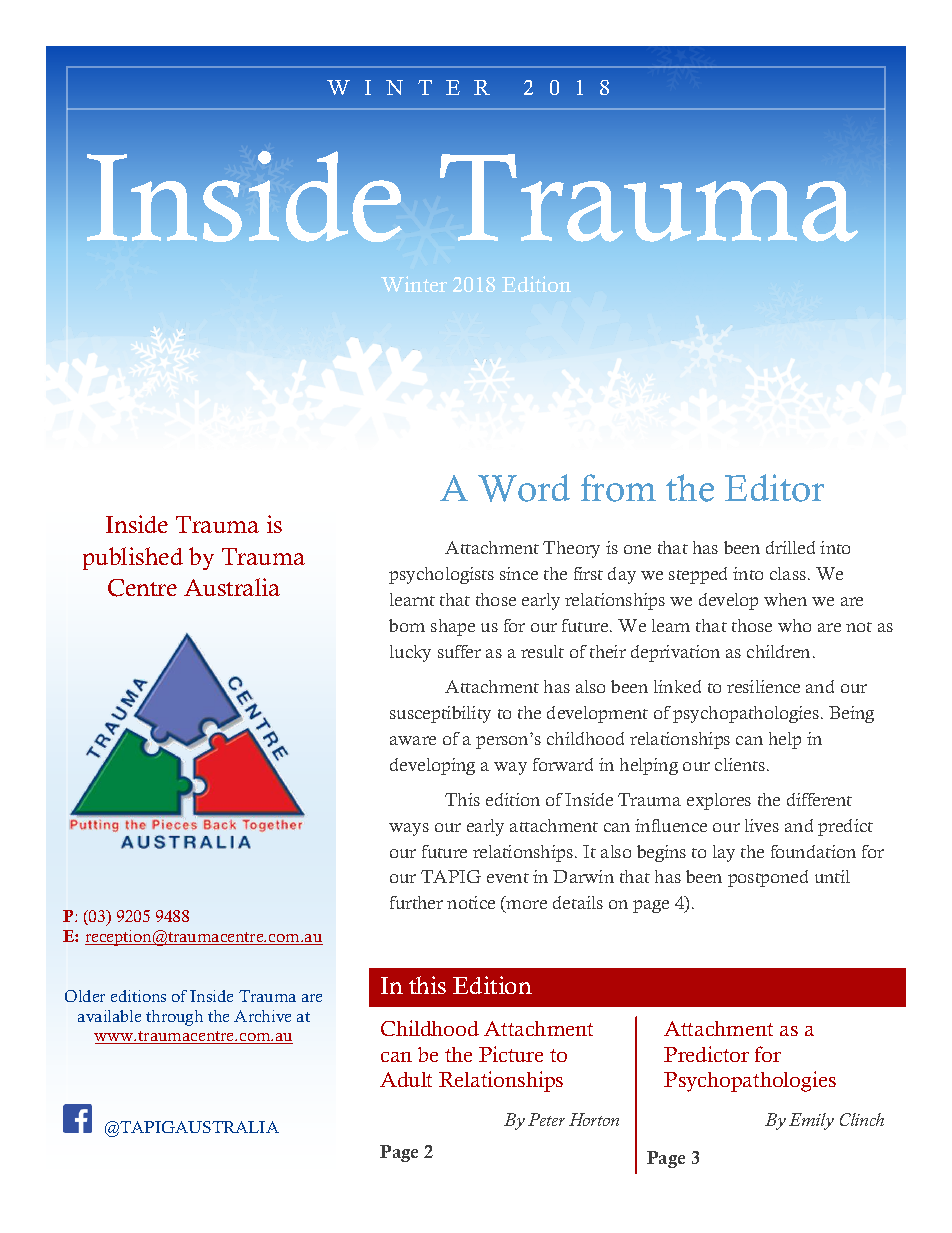 Image resolution: width=952 pixels, height=1233 pixels. I want to click on explores, so click(719, 801).
